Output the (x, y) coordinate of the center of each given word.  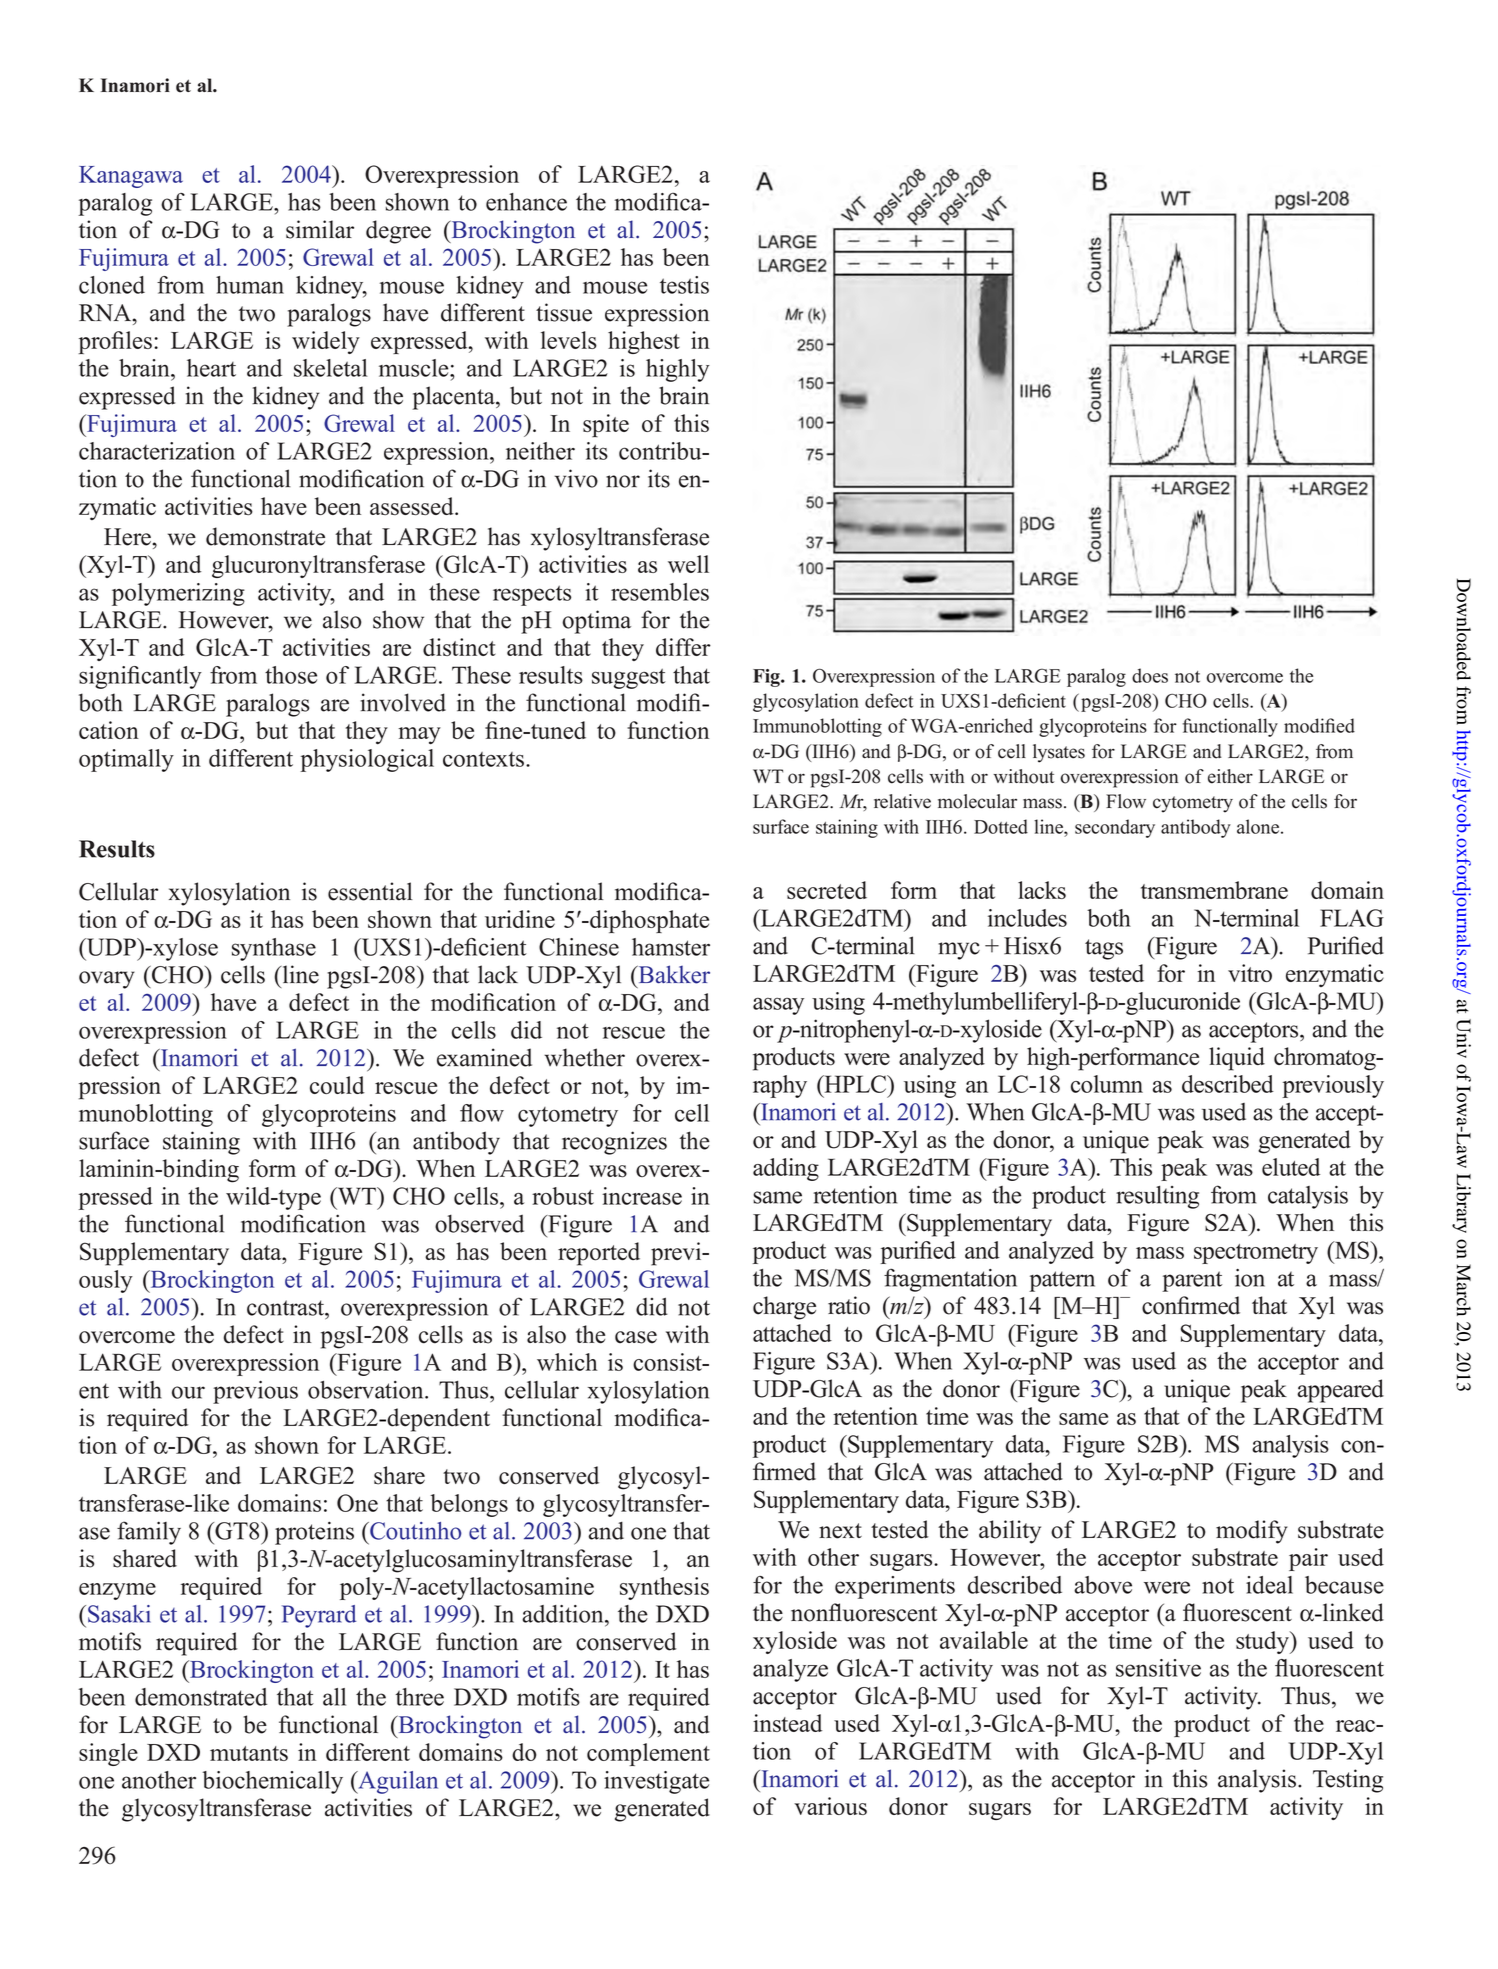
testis (684, 285)
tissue (564, 312)
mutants (249, 1753)
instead (787, 1723)
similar (320, 229)
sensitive (1158, 1668)
